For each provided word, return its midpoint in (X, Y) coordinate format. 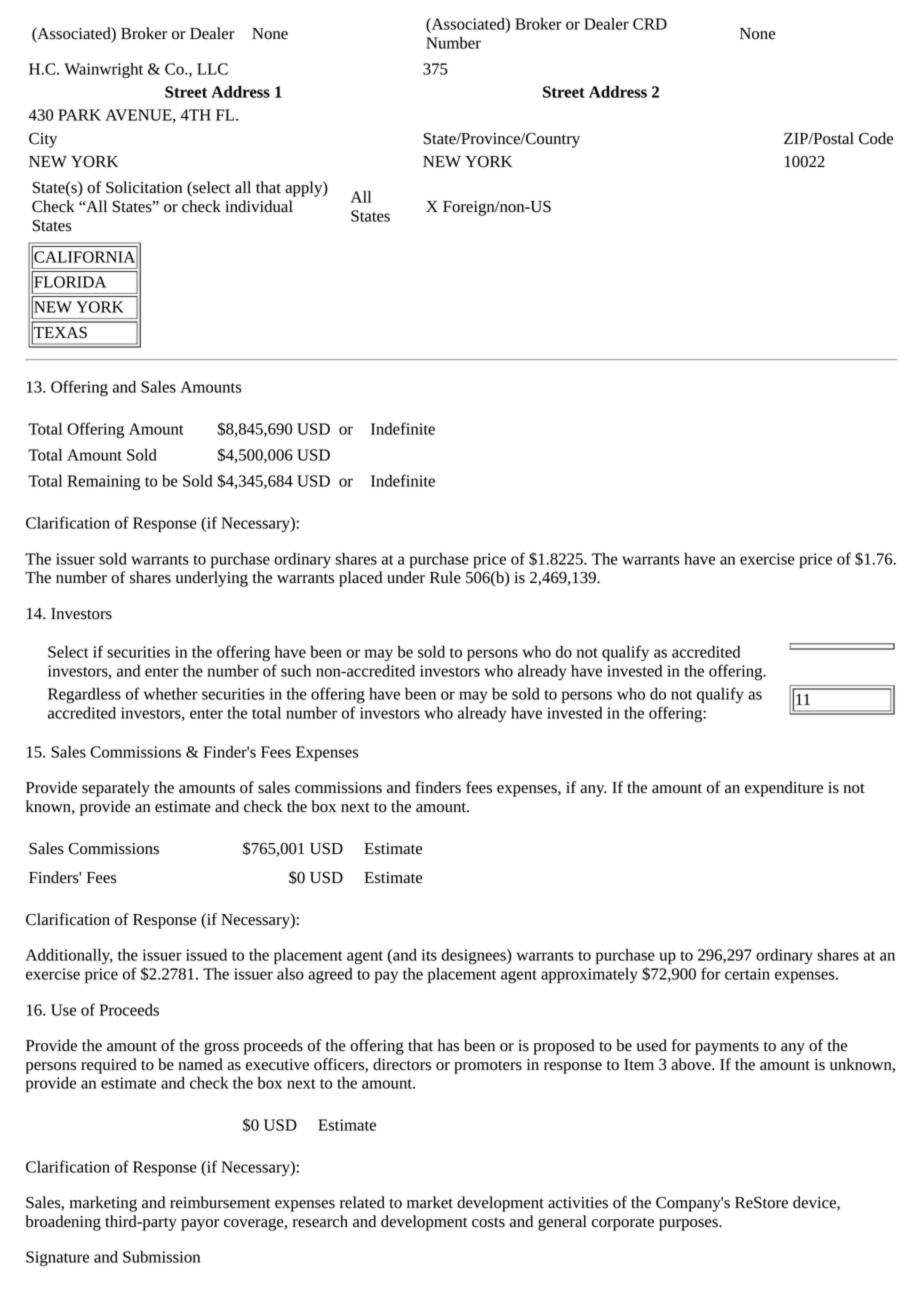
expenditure (784, 789)
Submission (161, 1256)
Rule (445, 577)
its (429, 955)
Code (876, 138)
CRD (650, 24)
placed (360, 579)
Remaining (104, 483)
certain (747, 974)
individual (259, 206)
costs (488, 1222)
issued (206, 954)
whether (171, 693)
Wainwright (103, 70)
